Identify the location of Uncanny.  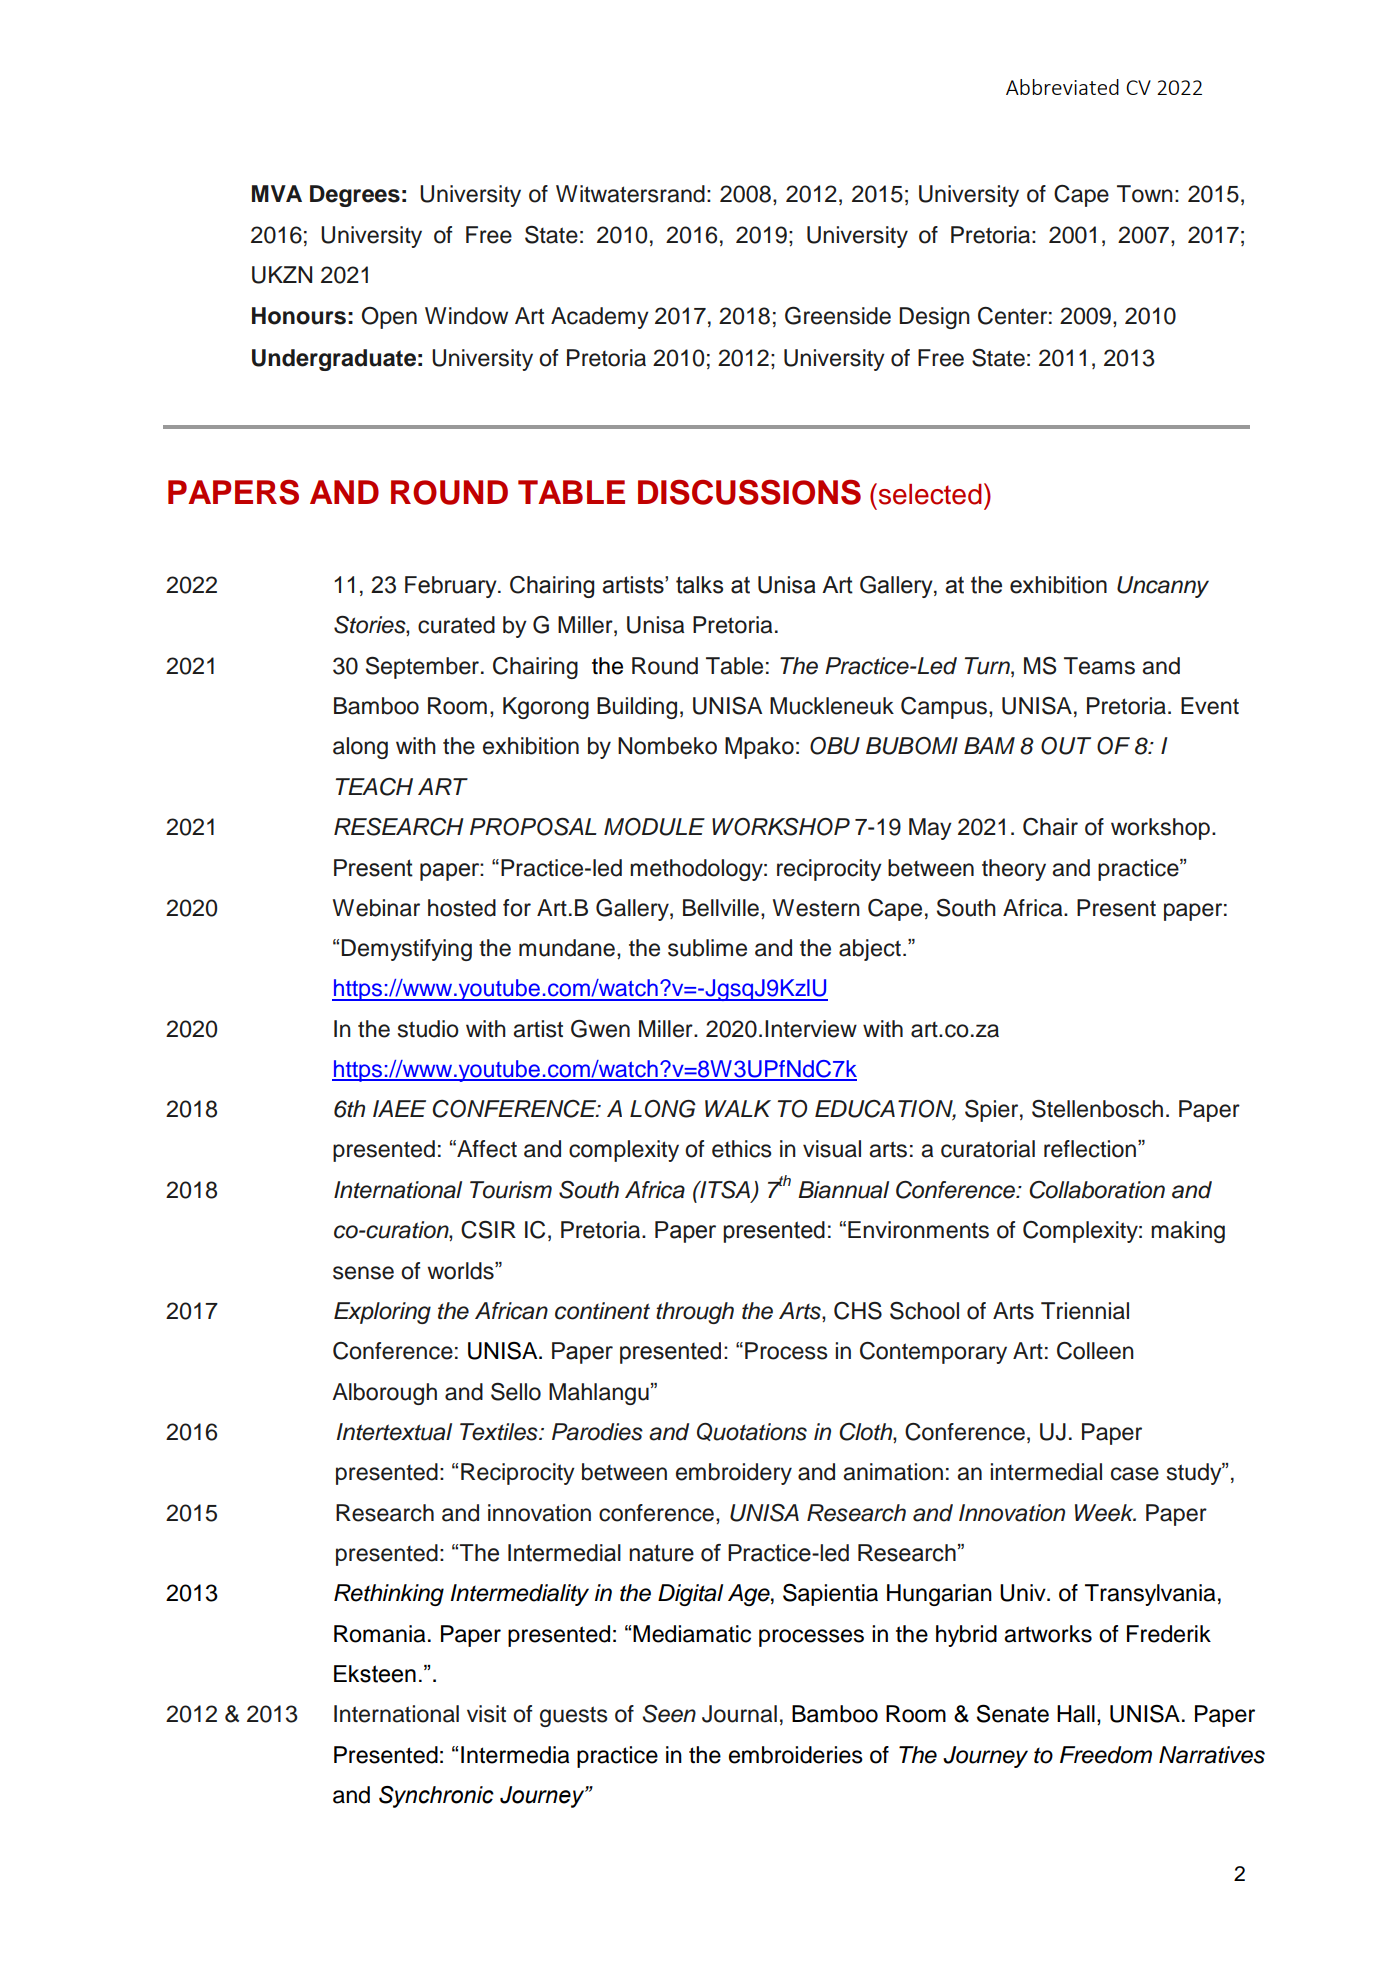
(1163, 587).
